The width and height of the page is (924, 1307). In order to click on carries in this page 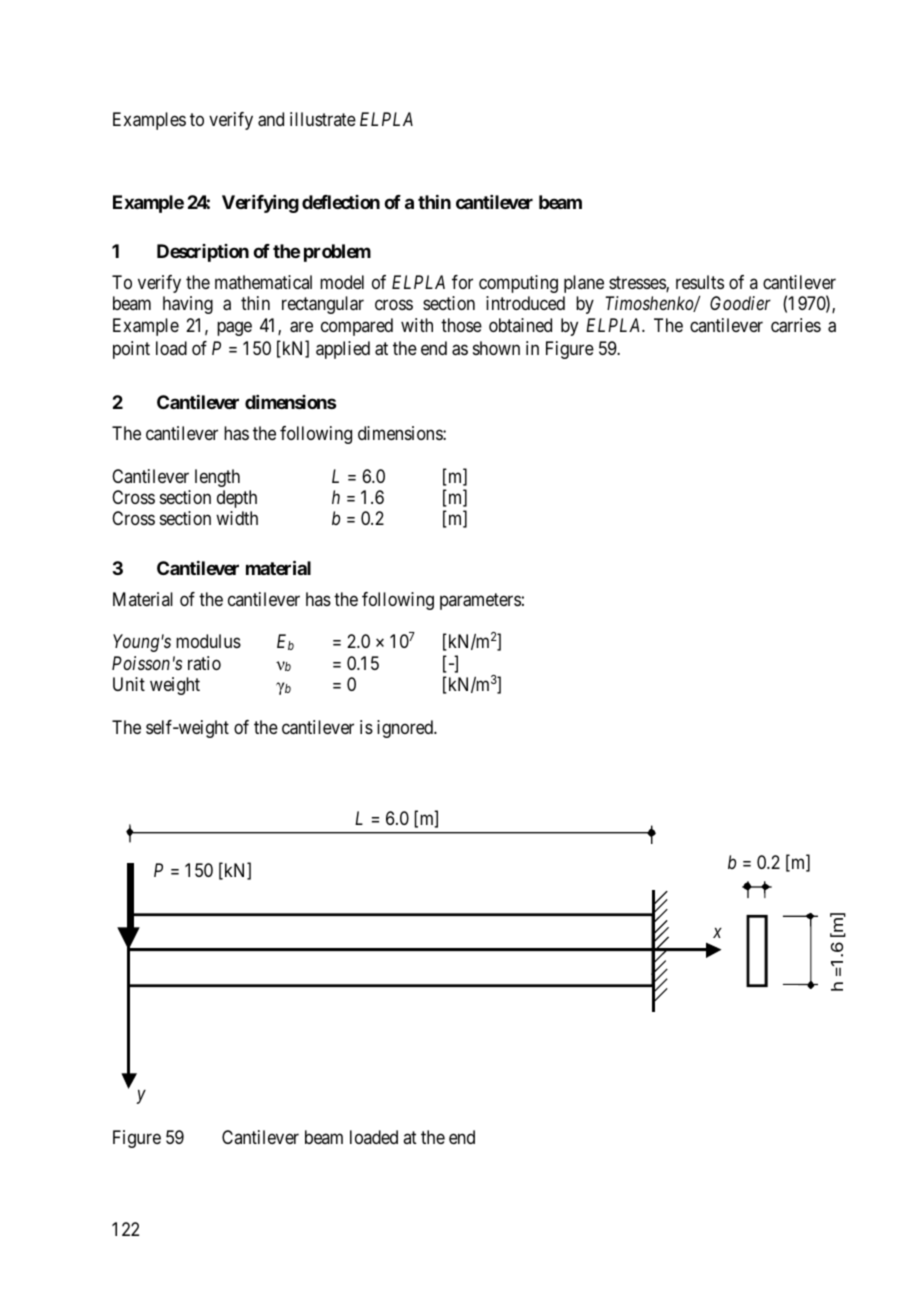, I will do `click(796, 325)`.
